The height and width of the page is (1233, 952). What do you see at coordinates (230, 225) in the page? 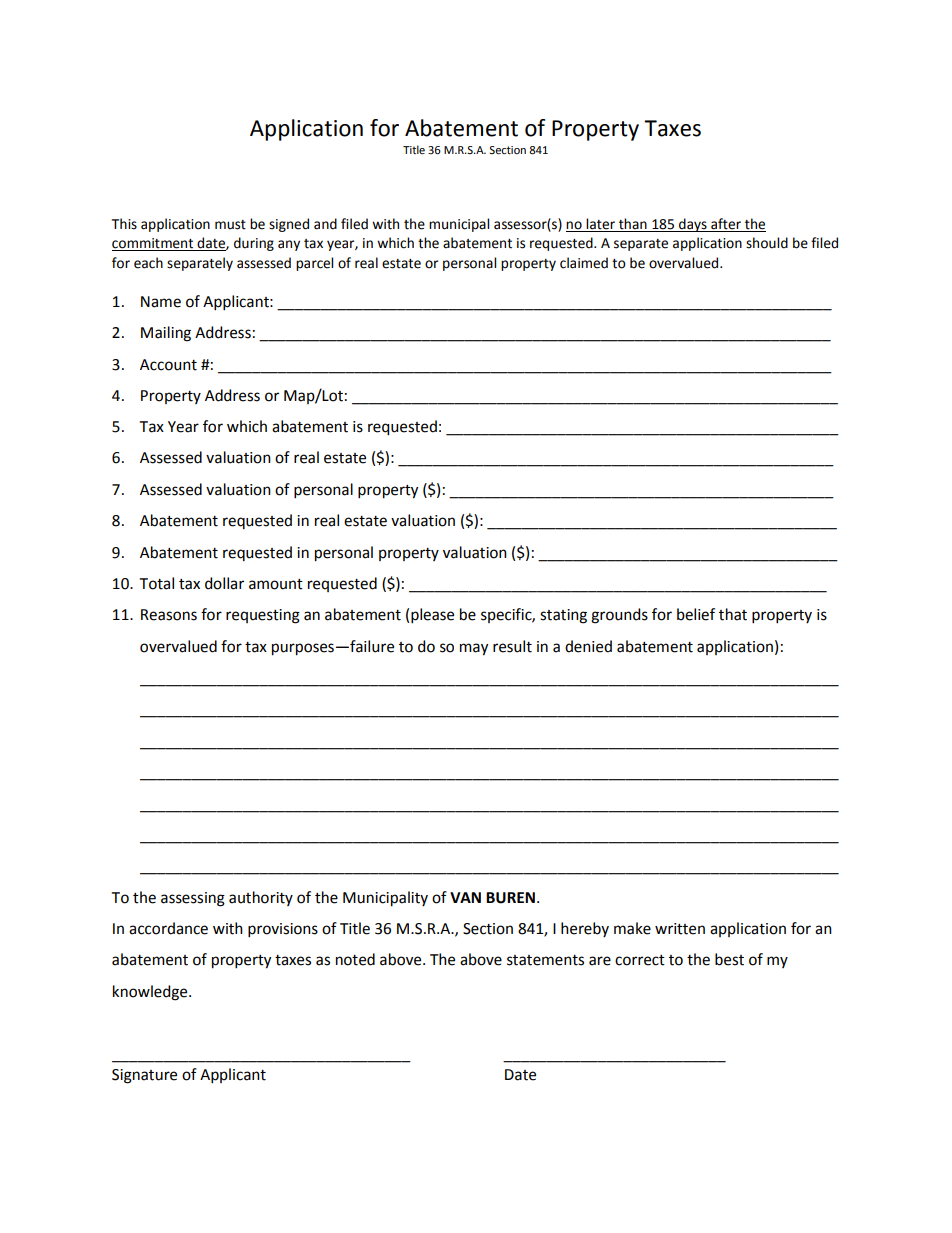
I see `must` at bounding box center [230, 225].
